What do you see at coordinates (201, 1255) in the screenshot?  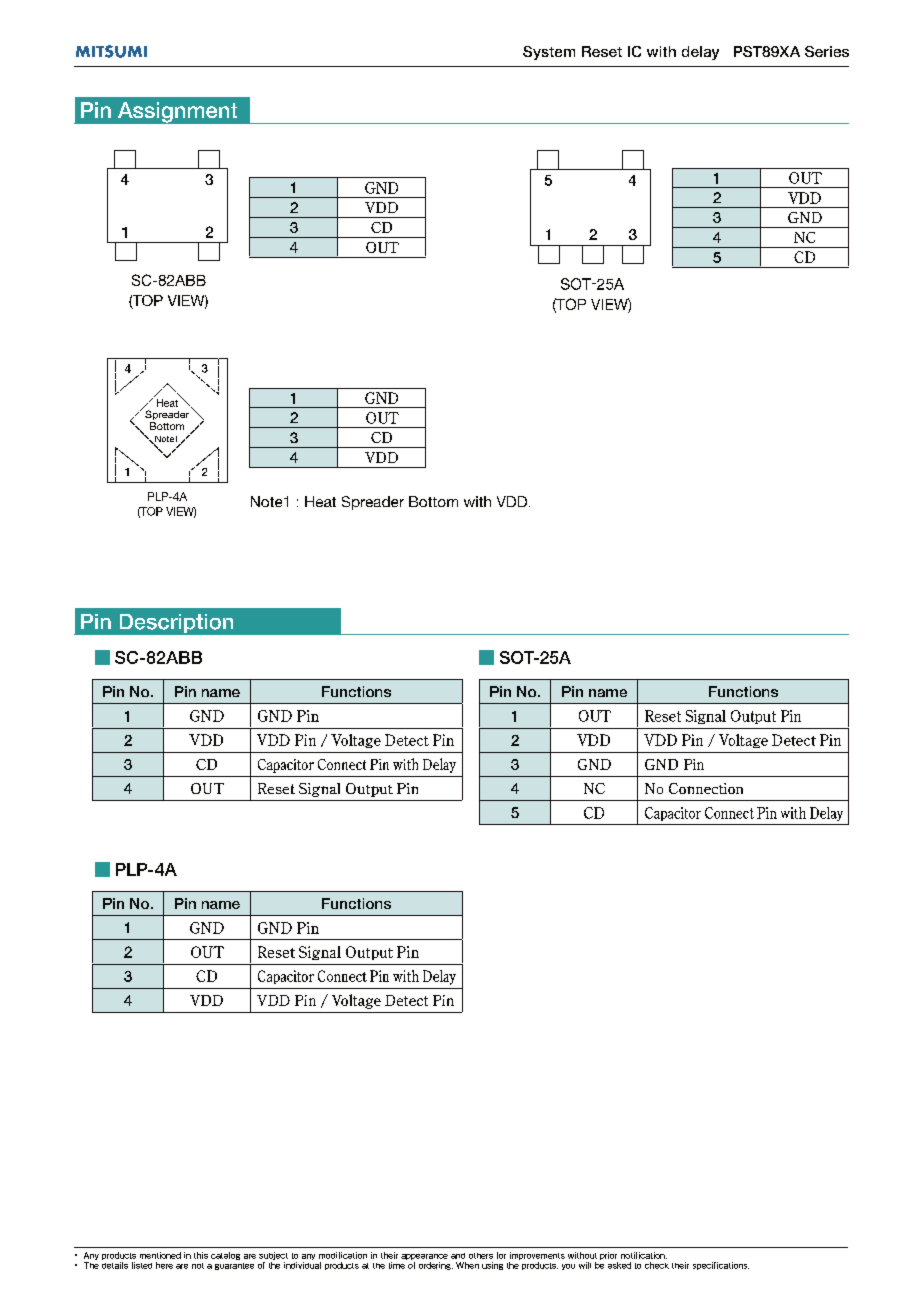 I see `this` at bounding box center [201, 1255].
